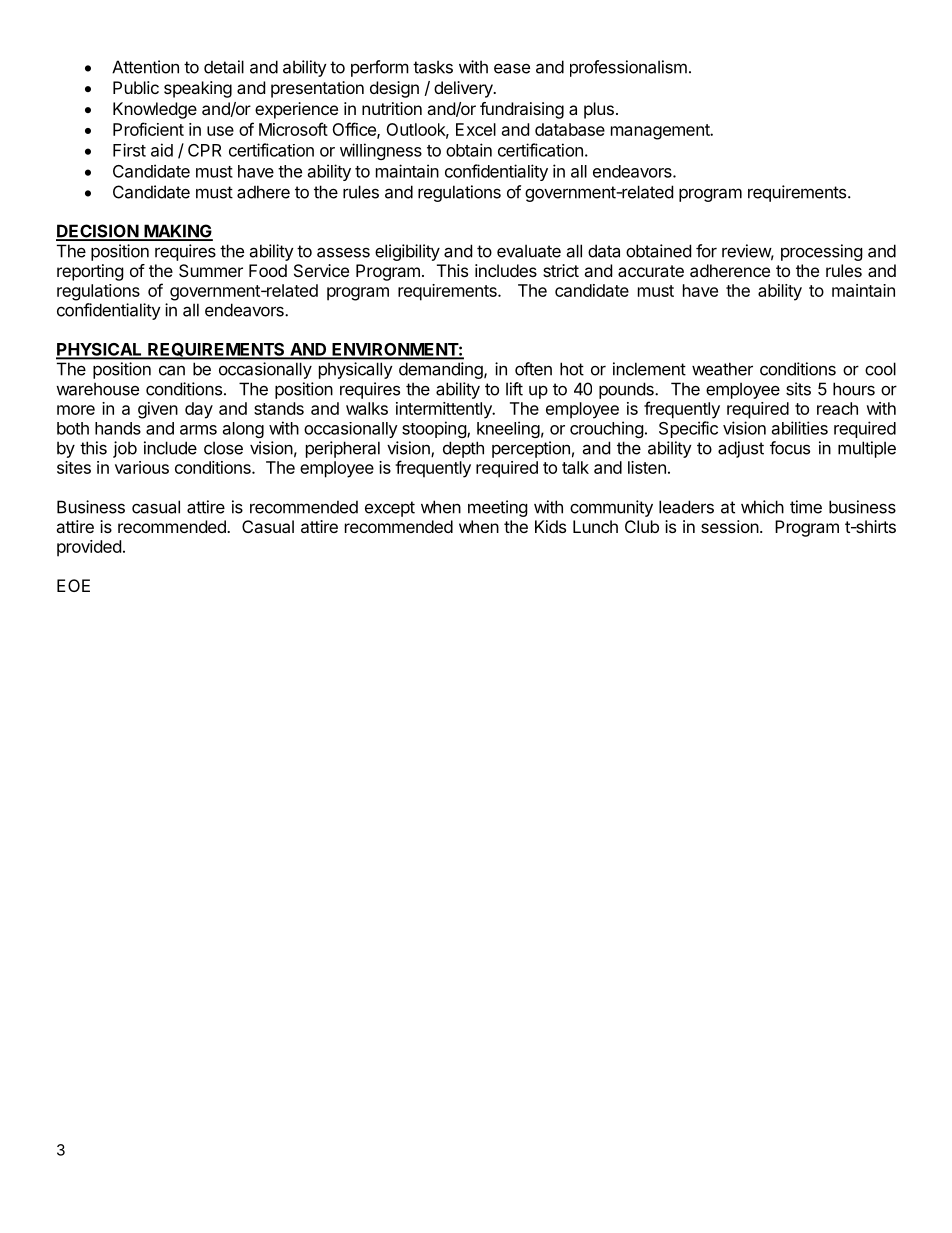 This document has width=952, height=1233. I want to click on professionalism, so click(628, 68).
